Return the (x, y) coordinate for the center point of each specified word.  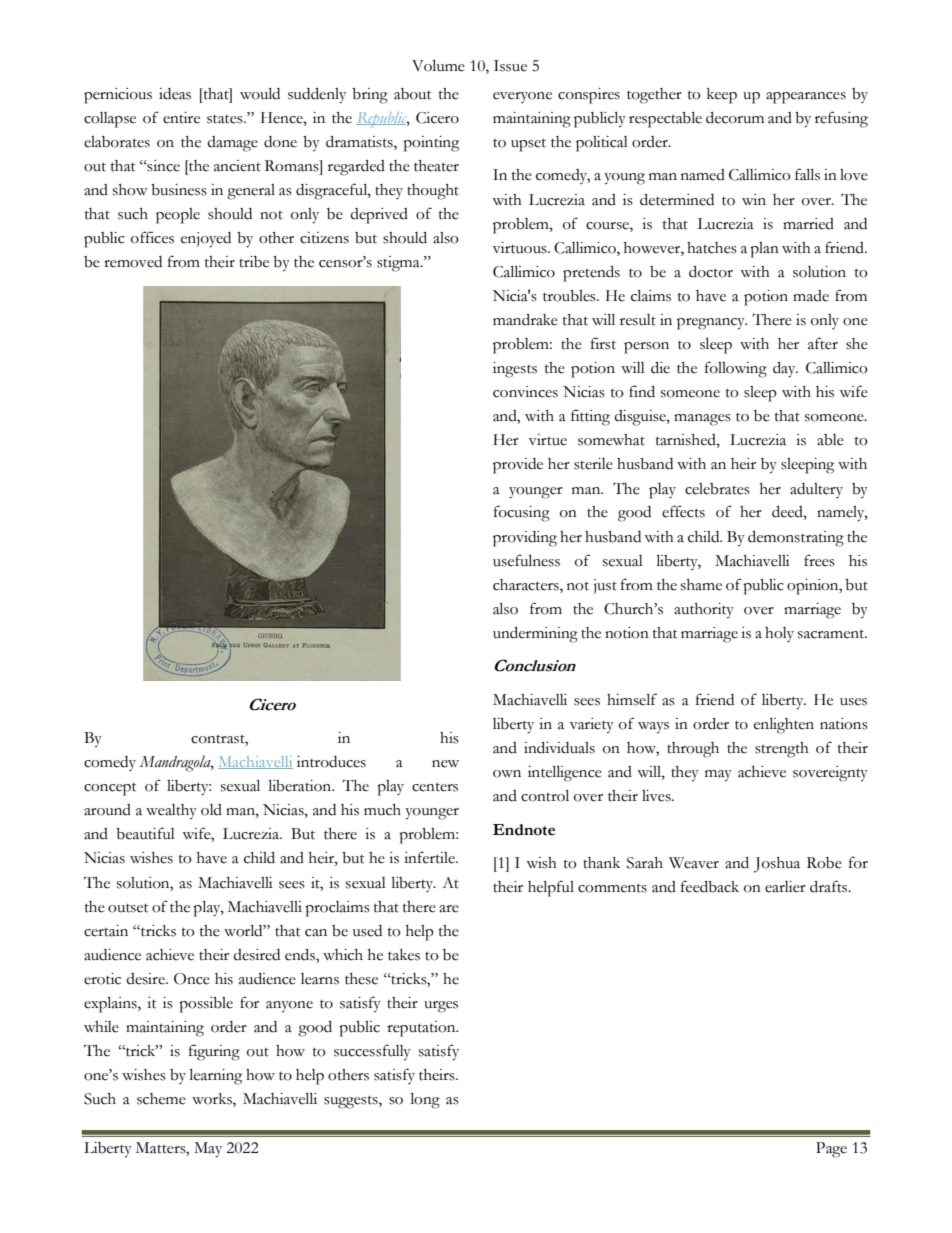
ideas (175, 94)
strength (782, 750)
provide (518, 466)
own (507, 774)
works (213, 1100)
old (211, 810)
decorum (735, 118)
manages (702, 420)
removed (133, 262)
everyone (522, 97)
